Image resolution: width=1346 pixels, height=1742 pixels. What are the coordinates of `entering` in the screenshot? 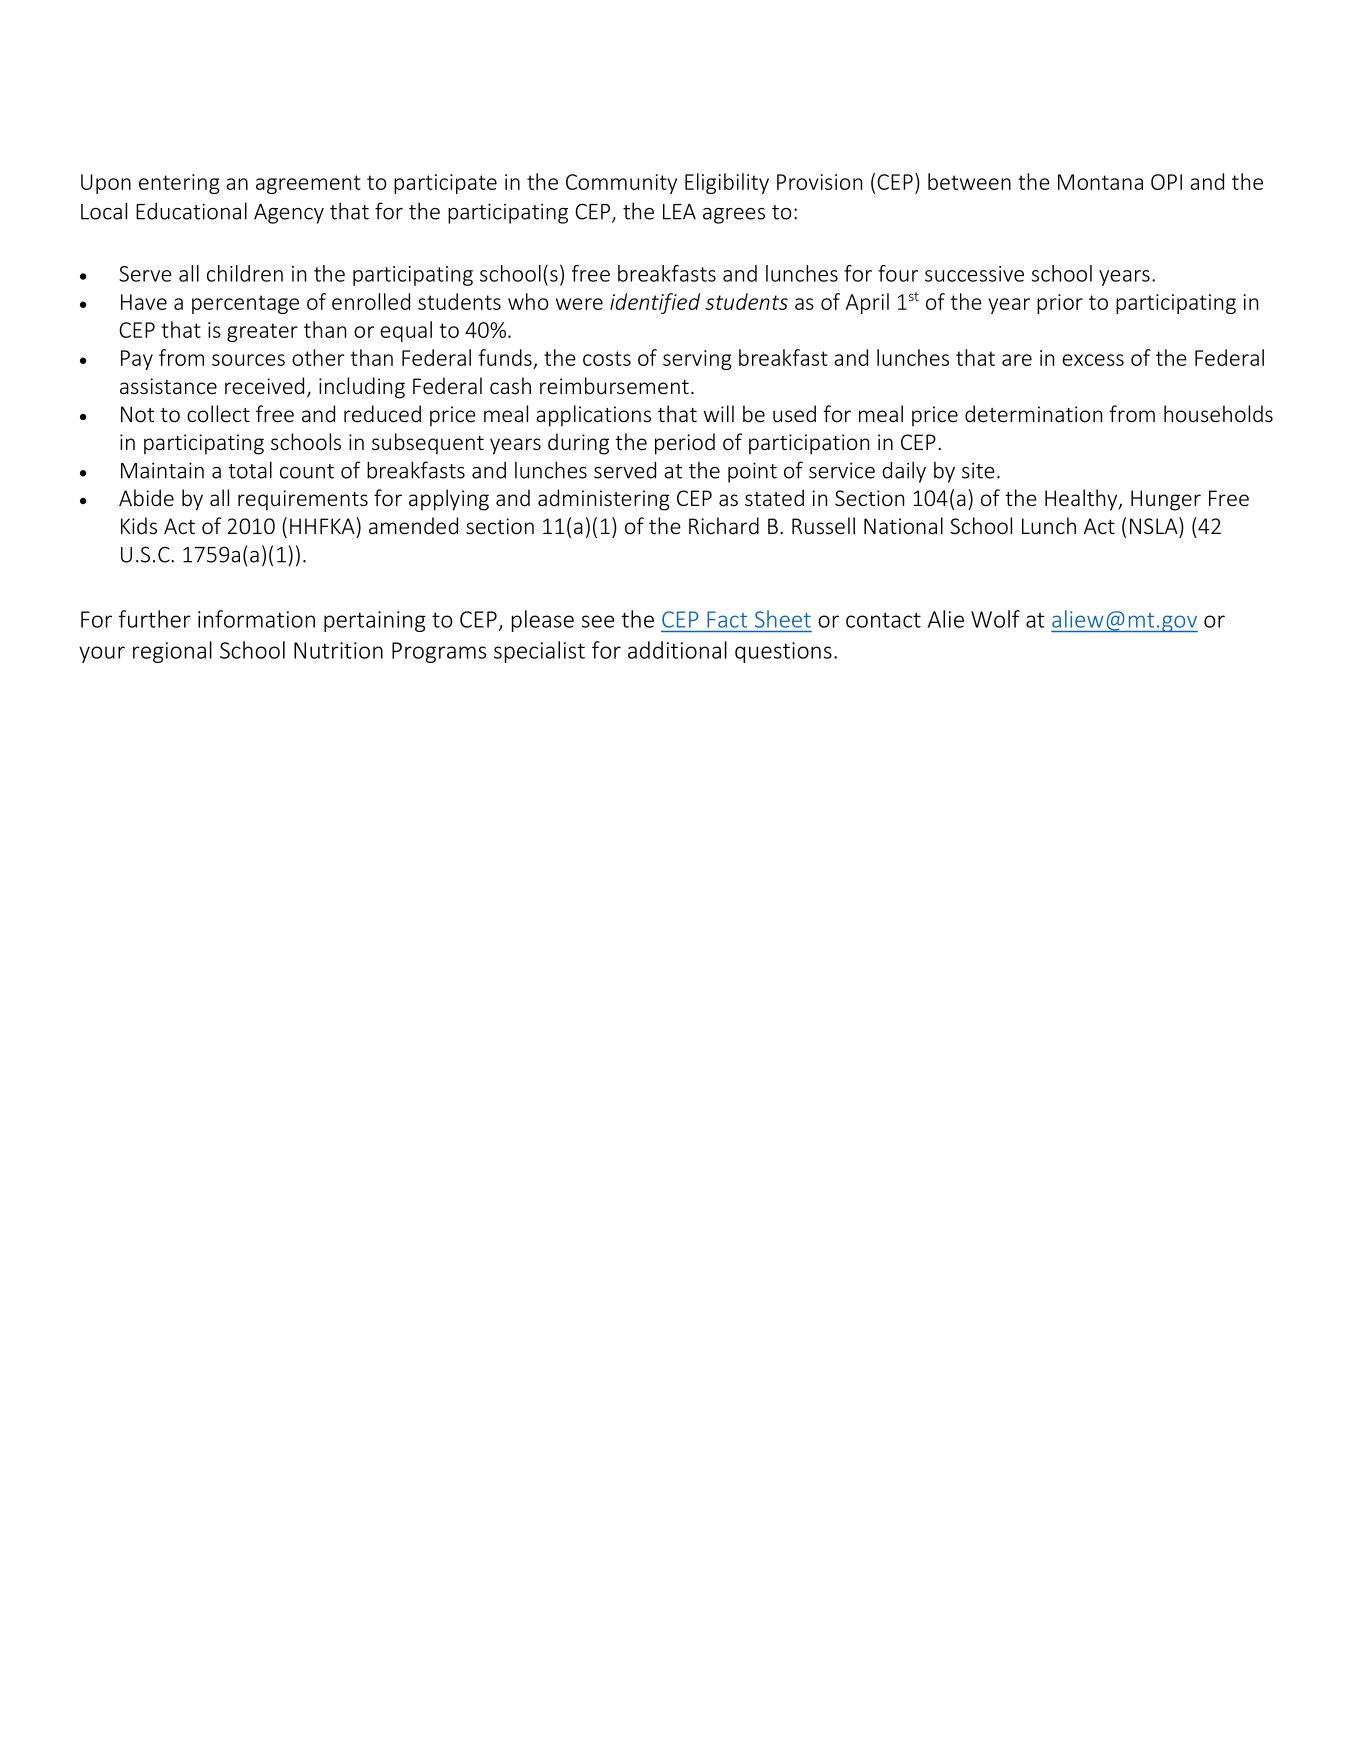 It's located at (179, 184).
